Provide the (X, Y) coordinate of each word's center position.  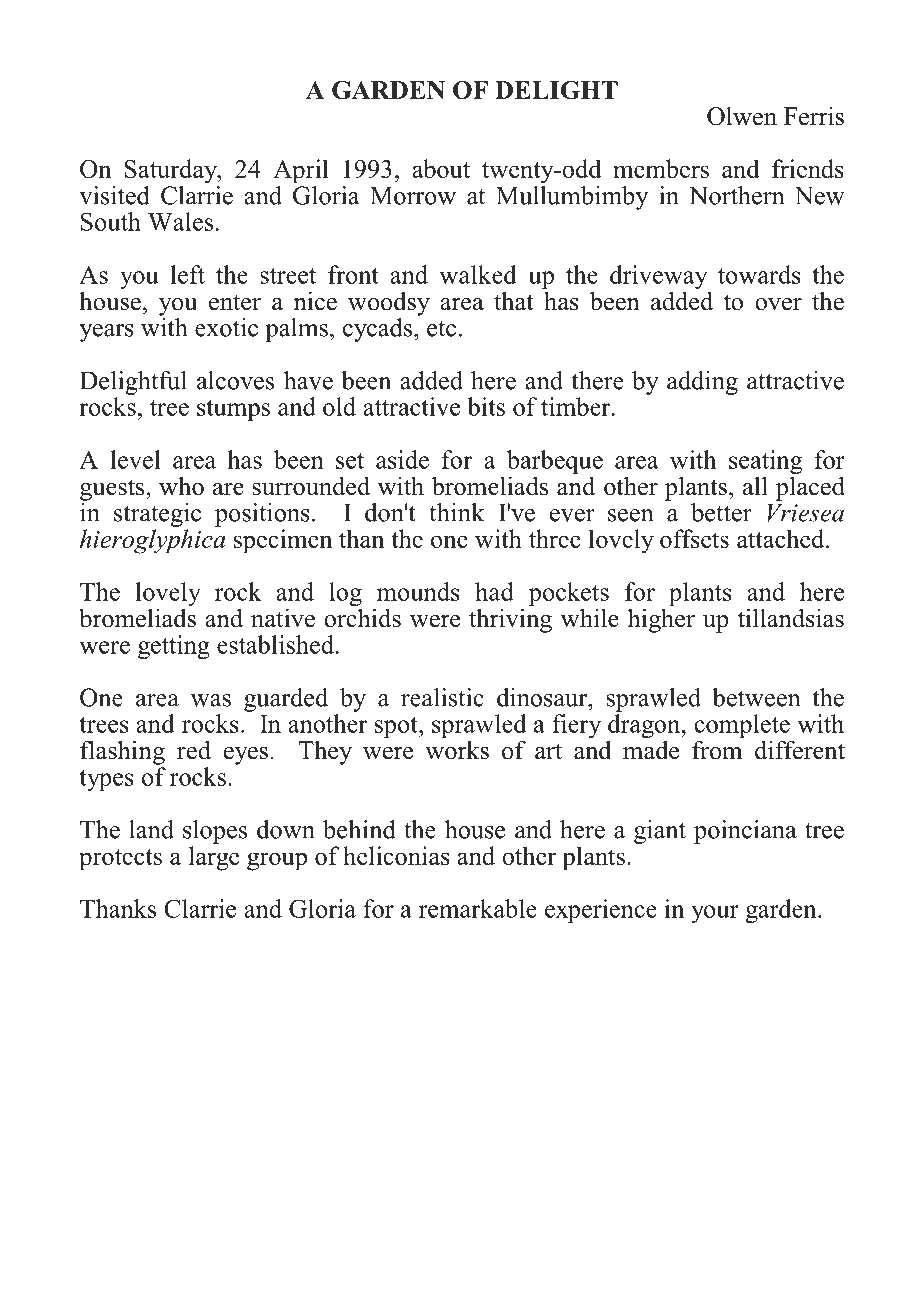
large (214, 858)
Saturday (172, 171)
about (441, 168)
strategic (157, 515)
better (721, 512)
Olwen (742, 116)
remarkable (478, 908)
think (456, 512)
